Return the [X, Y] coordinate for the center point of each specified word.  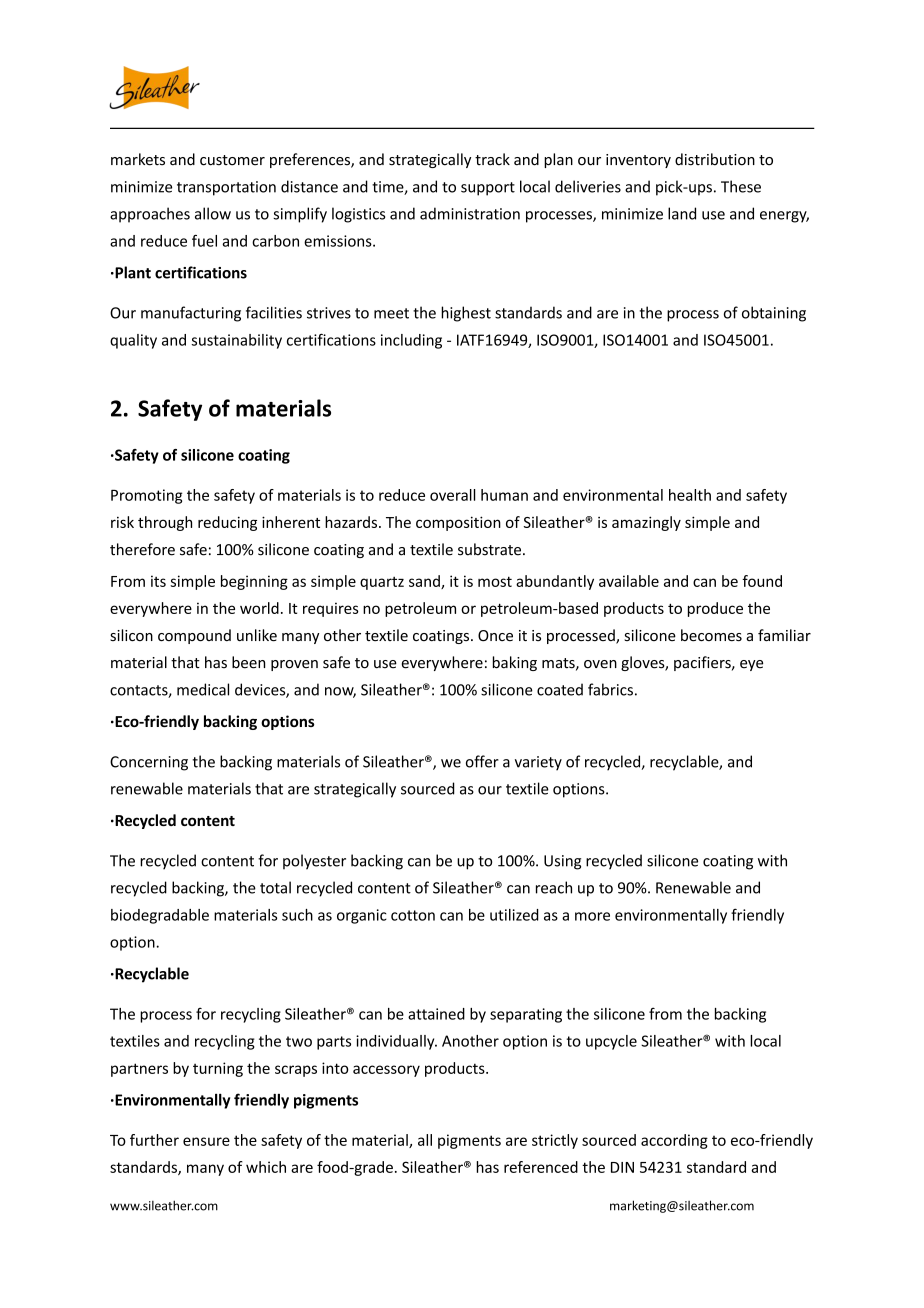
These [741, 186]
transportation [226, 188]
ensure [206, 1141]
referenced [541, 1167]
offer [482, 761]
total [275, 887]
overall [453, 495]
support [488, 189]
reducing [227, 523]
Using [562, 862]
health [690, 495]
